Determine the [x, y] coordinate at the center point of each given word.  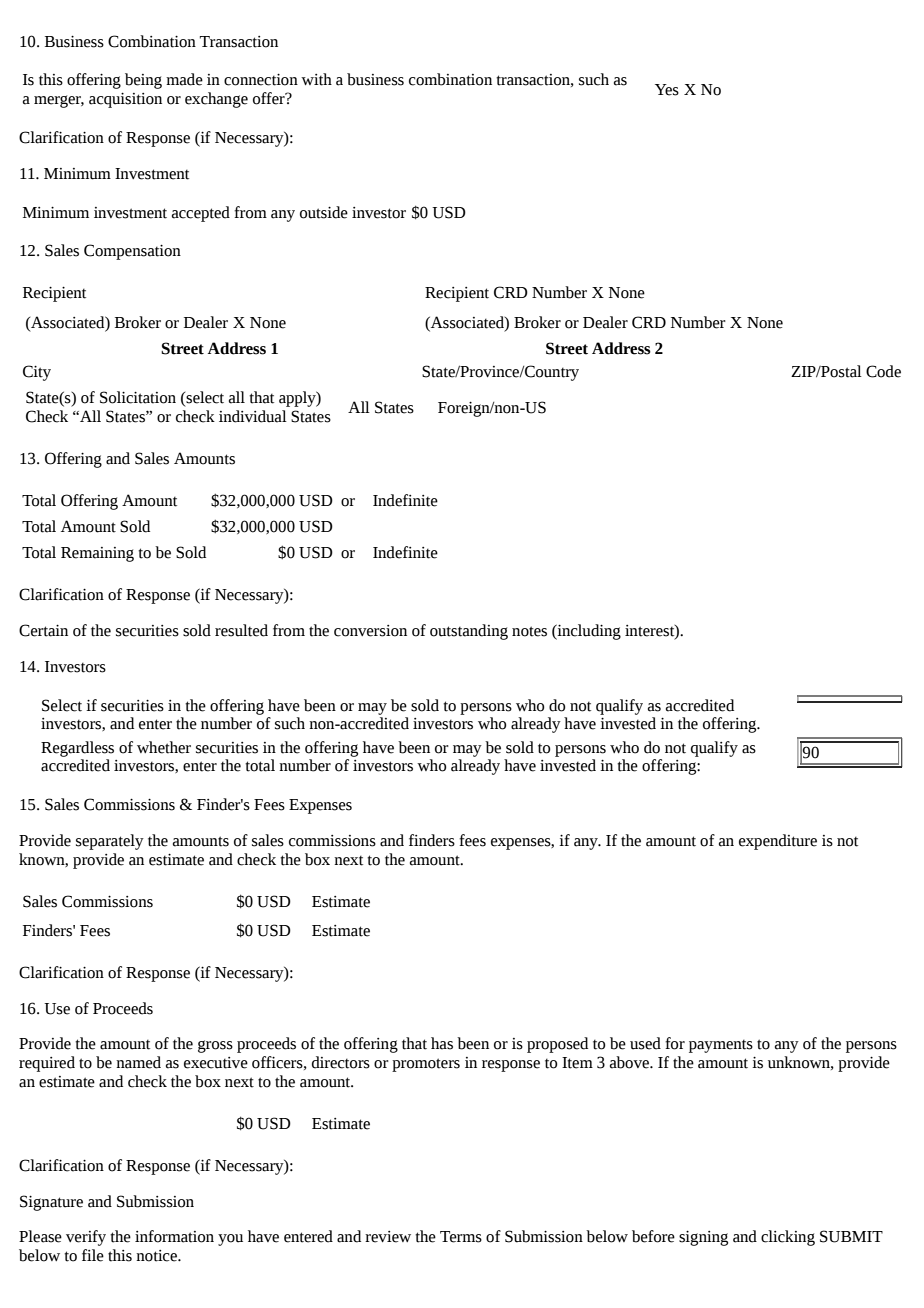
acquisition [125, 100]
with [316, 79]
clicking [788, 1238]
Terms [461, 1237]
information [174, 1236]
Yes [667, 90]
